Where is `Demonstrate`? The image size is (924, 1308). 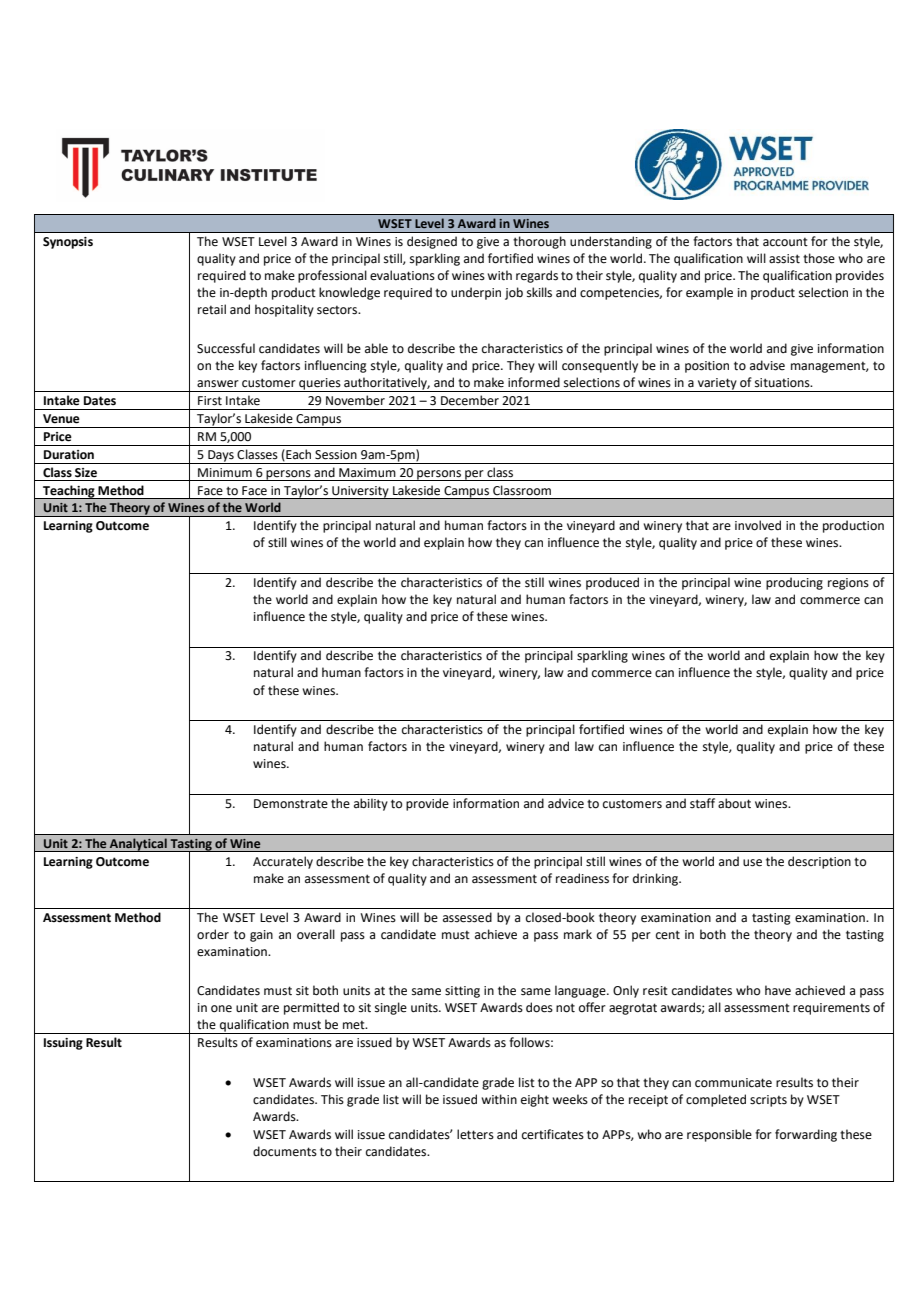
Demonstrate is located at coordinates (291, 804).
